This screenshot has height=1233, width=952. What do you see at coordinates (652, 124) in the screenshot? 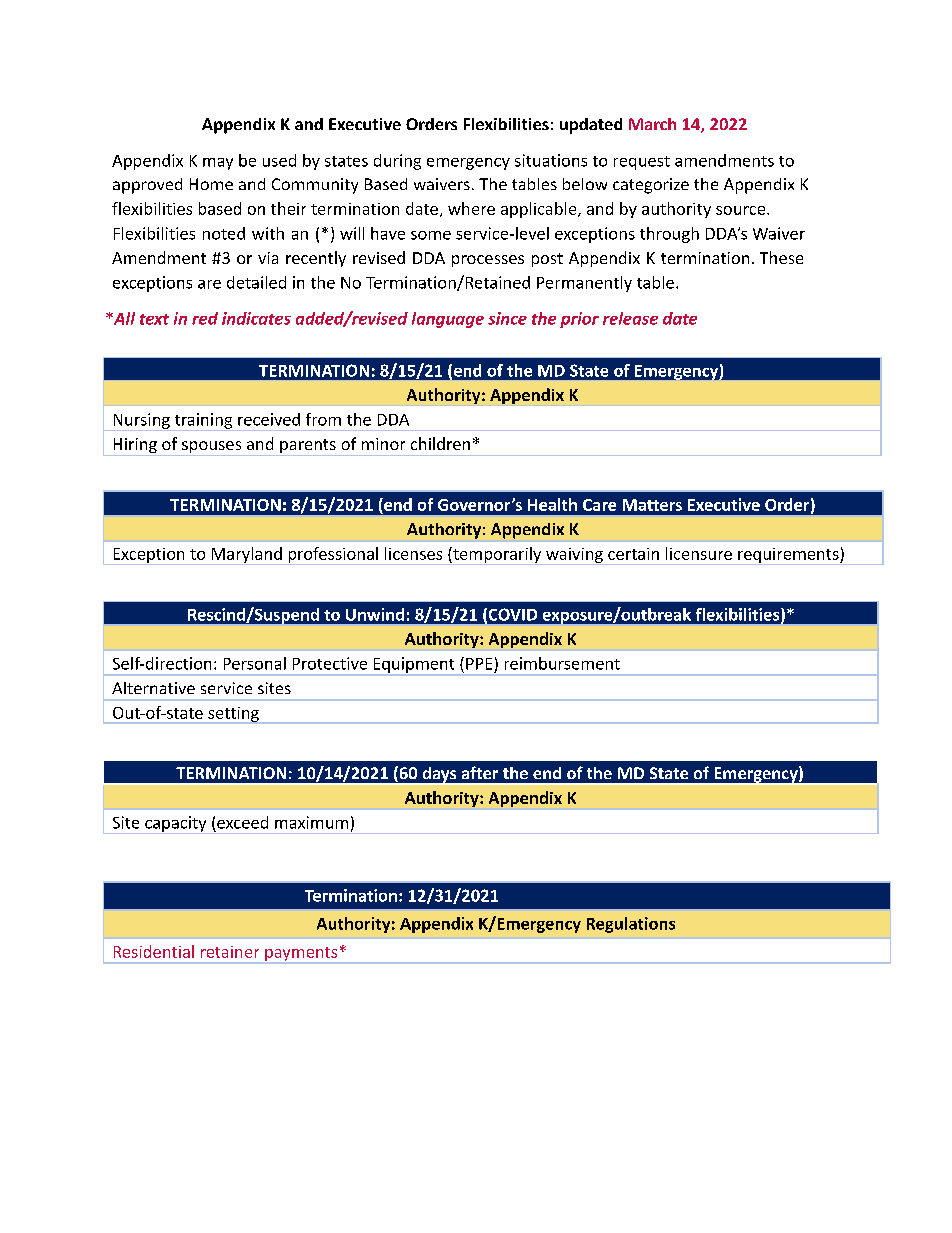
I see `March` at bounding box center [652, 124].
